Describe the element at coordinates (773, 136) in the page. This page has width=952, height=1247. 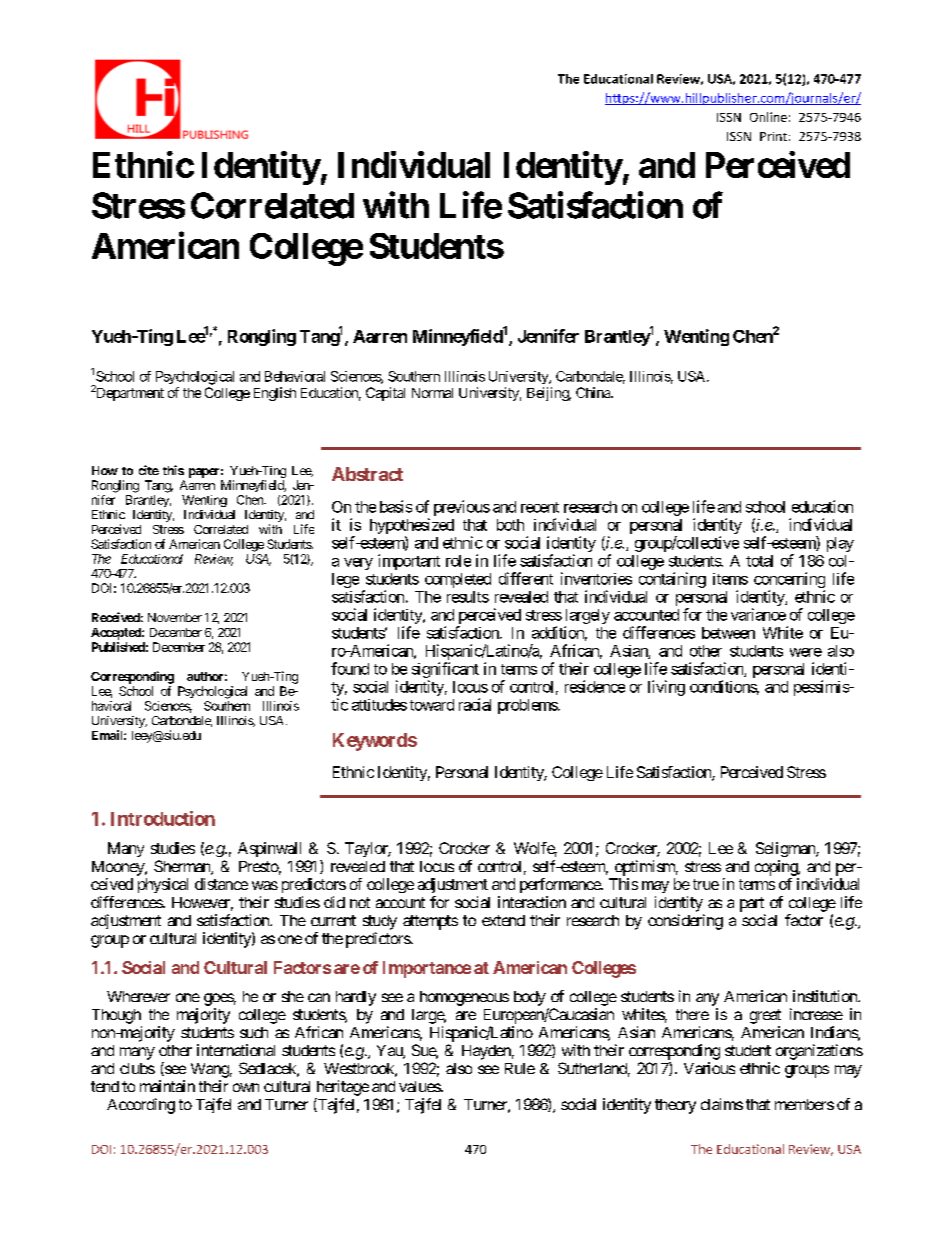
I see `Print` at that location.
